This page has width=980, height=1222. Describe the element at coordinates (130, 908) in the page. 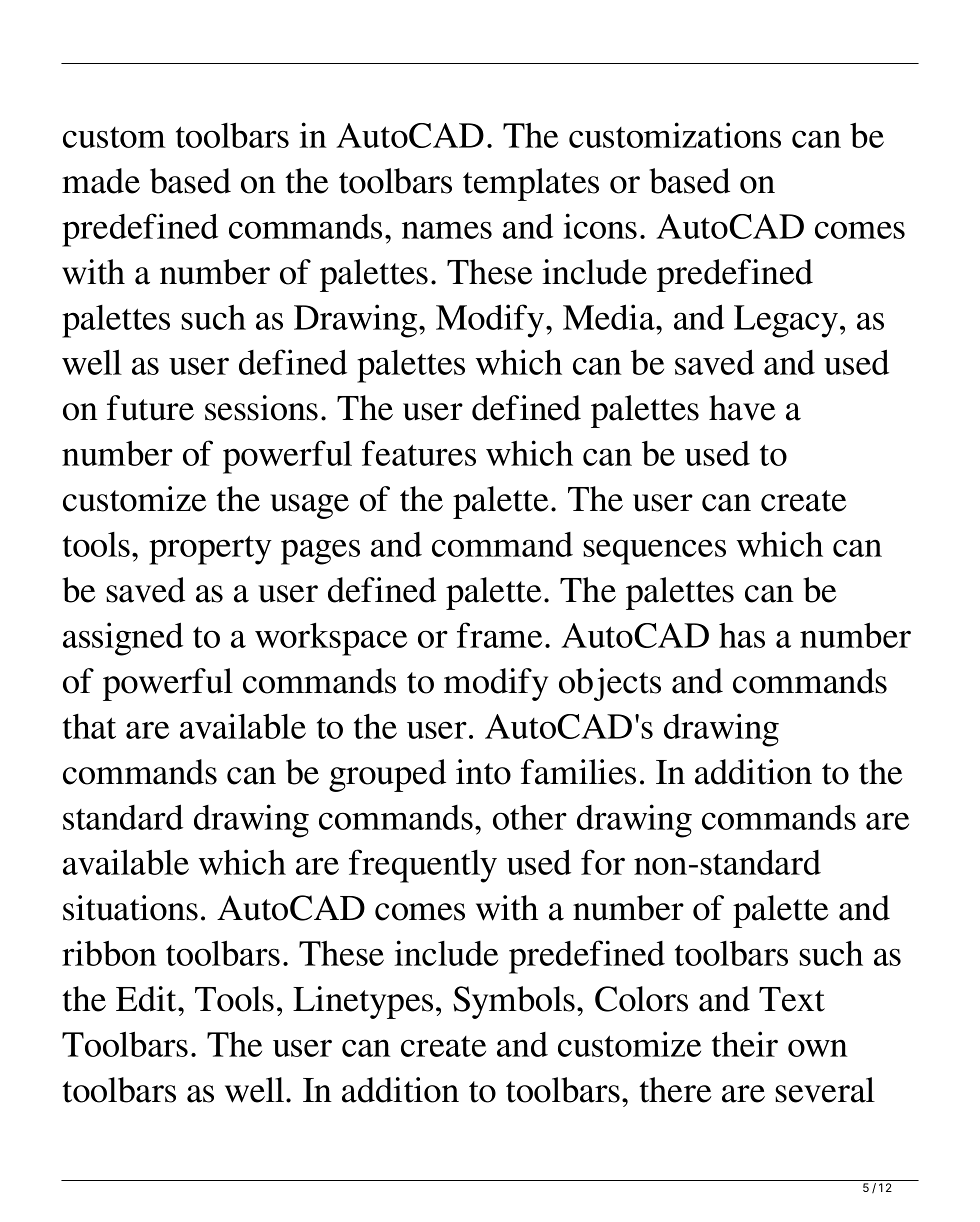

I see `situations` at that location.
